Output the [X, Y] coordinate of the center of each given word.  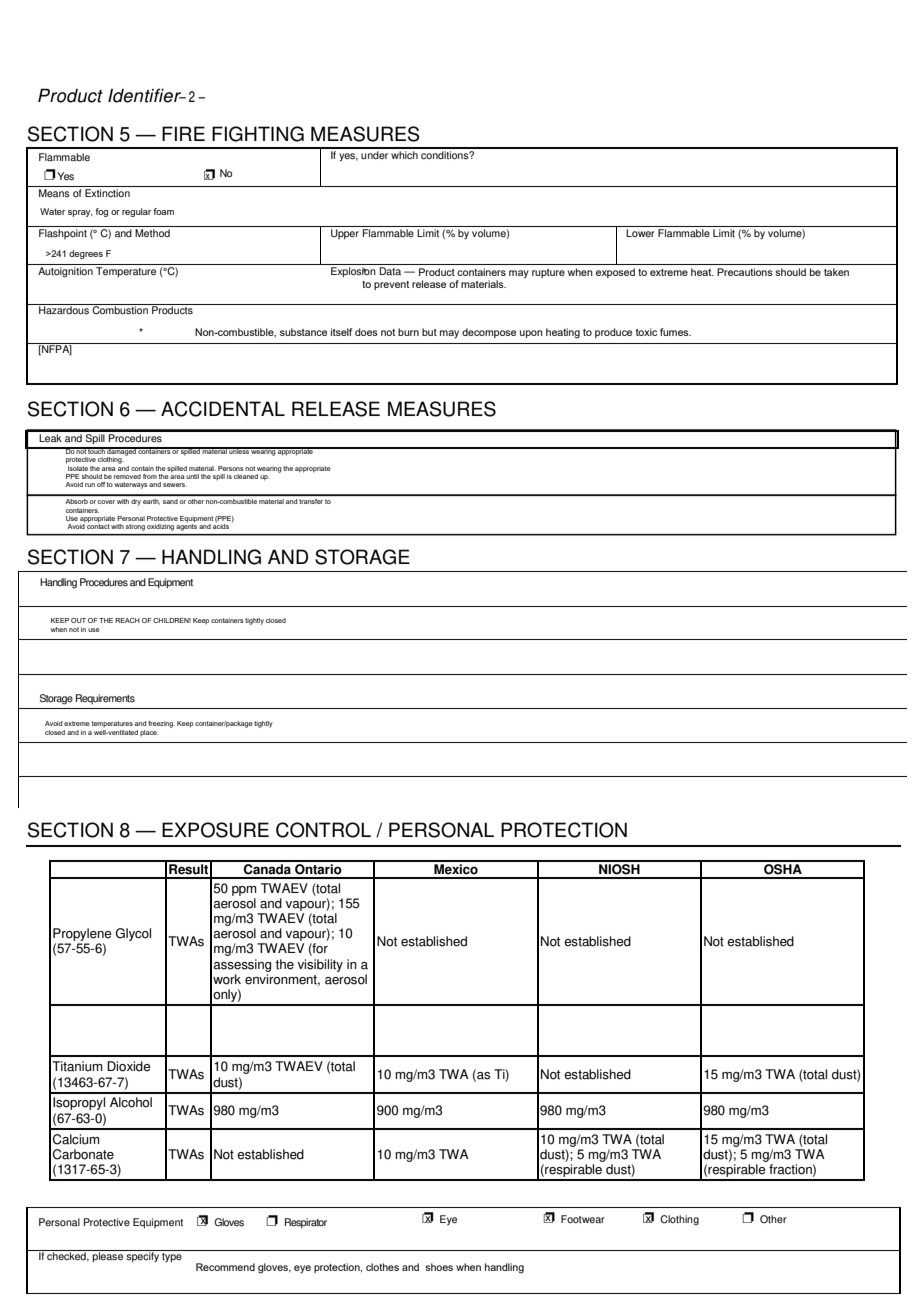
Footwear [583, 1219]
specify [142, 1256]
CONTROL [323, 830]
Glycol [133, 934]
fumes [675, 332]
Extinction [107, 193]
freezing [161, 724]
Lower [641, 232]
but [429, 332]
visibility [320, 965]
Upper [345, 233]
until [192, 476]
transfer [311, 501]
